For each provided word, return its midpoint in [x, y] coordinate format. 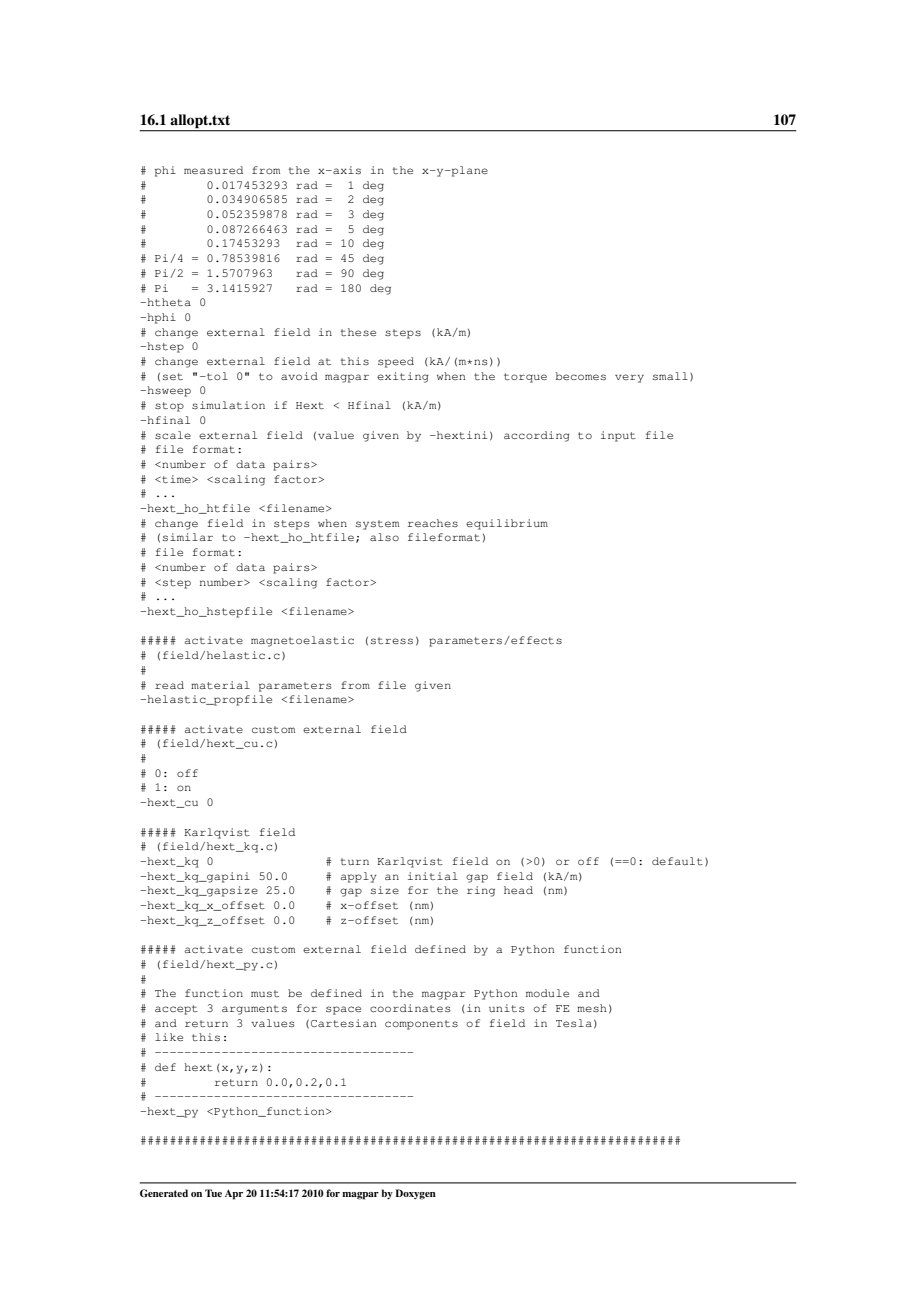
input [618, 436]
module [547, 993]
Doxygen [415, 1194]
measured [213, 170]
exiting [403, 377]
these [358, 332]
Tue [213, 1193]
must [265, 993]
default [677, 861]
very [629, 378]
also [384, 537]
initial [433, 876]
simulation [228, 405]
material [220, 685]
